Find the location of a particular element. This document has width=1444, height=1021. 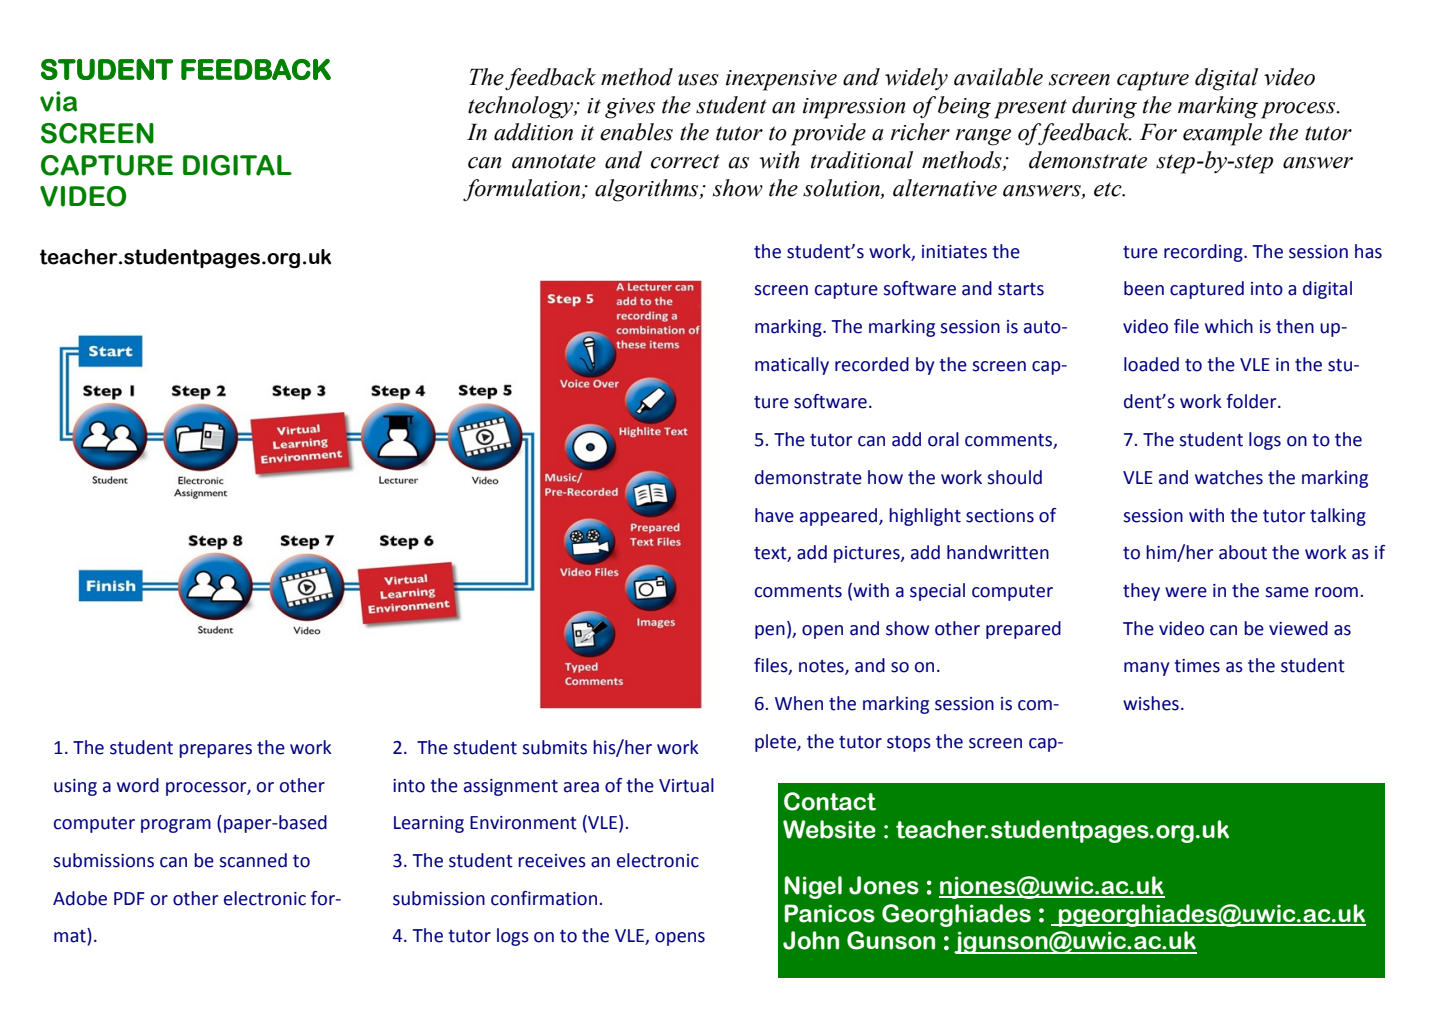

John is located at coordinates (811, 940).
